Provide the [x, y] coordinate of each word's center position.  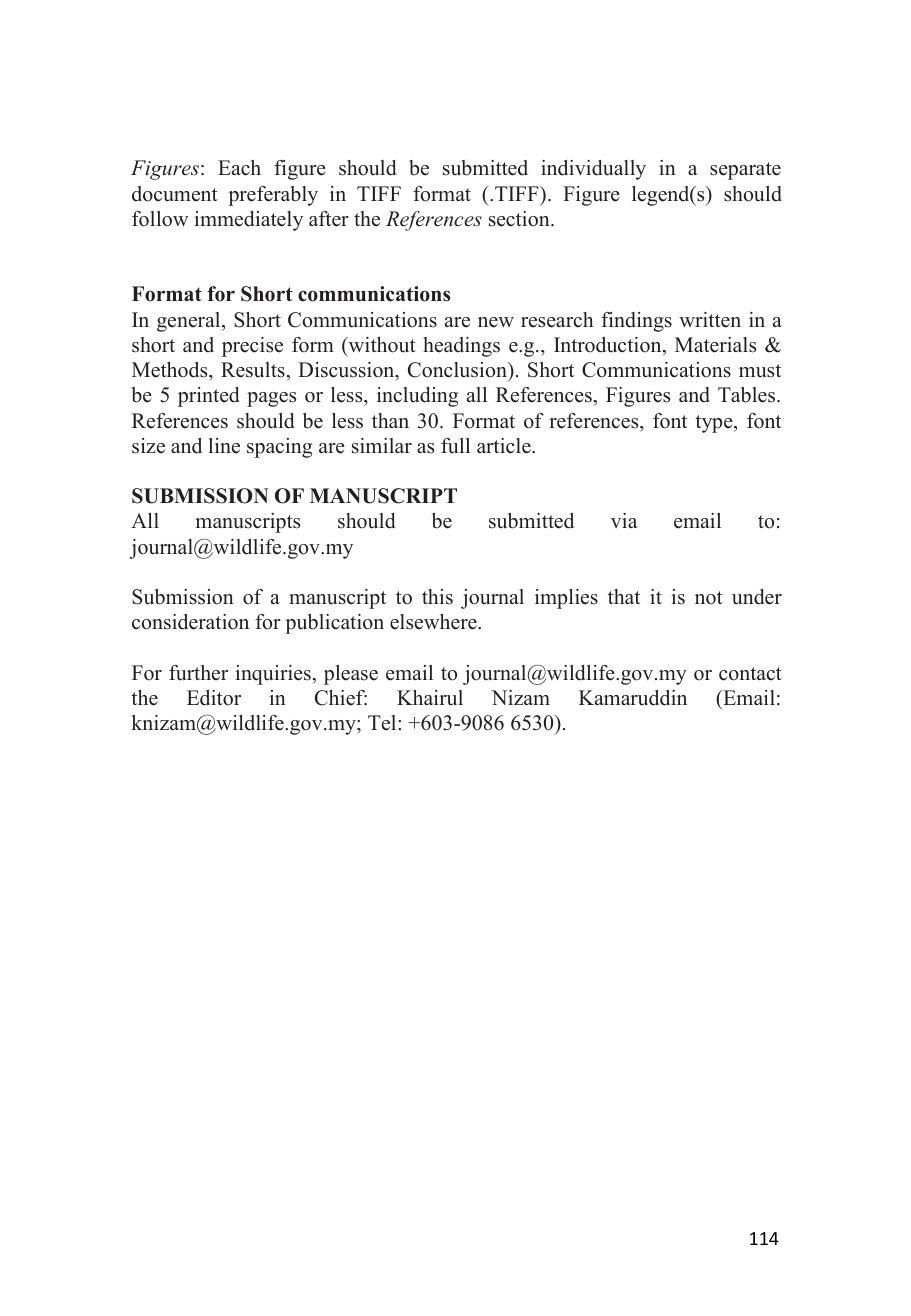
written [710, 320]
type [715, 424]
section [520, 219]
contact [750, 674]
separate [745, 171]
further [198, 673]
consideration [190, 622]
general [190, 322]
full [455, 446]
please [351, 675]
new [496, 322]
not [709, 598]
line [224, 446]
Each [239, 168]
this [437, 597]
